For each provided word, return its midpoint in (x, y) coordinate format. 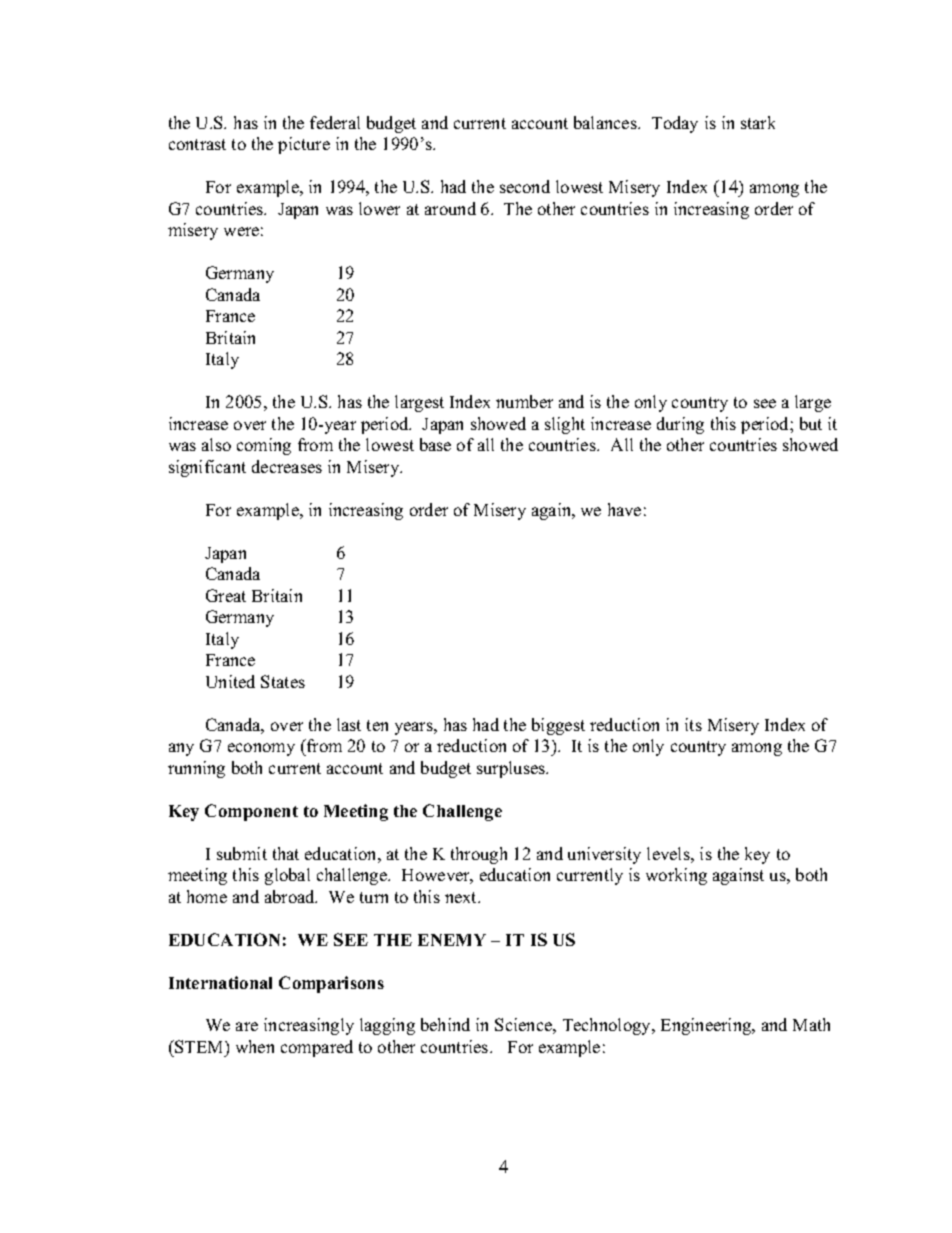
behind (445, 1024)
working (676, 876)
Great (226, 595)
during (680, 425)
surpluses (512, 769)
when (255, 1046)
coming (264, 446)
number (524, 401)
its (693, 724)
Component (251, 812)
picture (304, 145)
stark (758, 122)
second (525, 186)
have (624, 509)
